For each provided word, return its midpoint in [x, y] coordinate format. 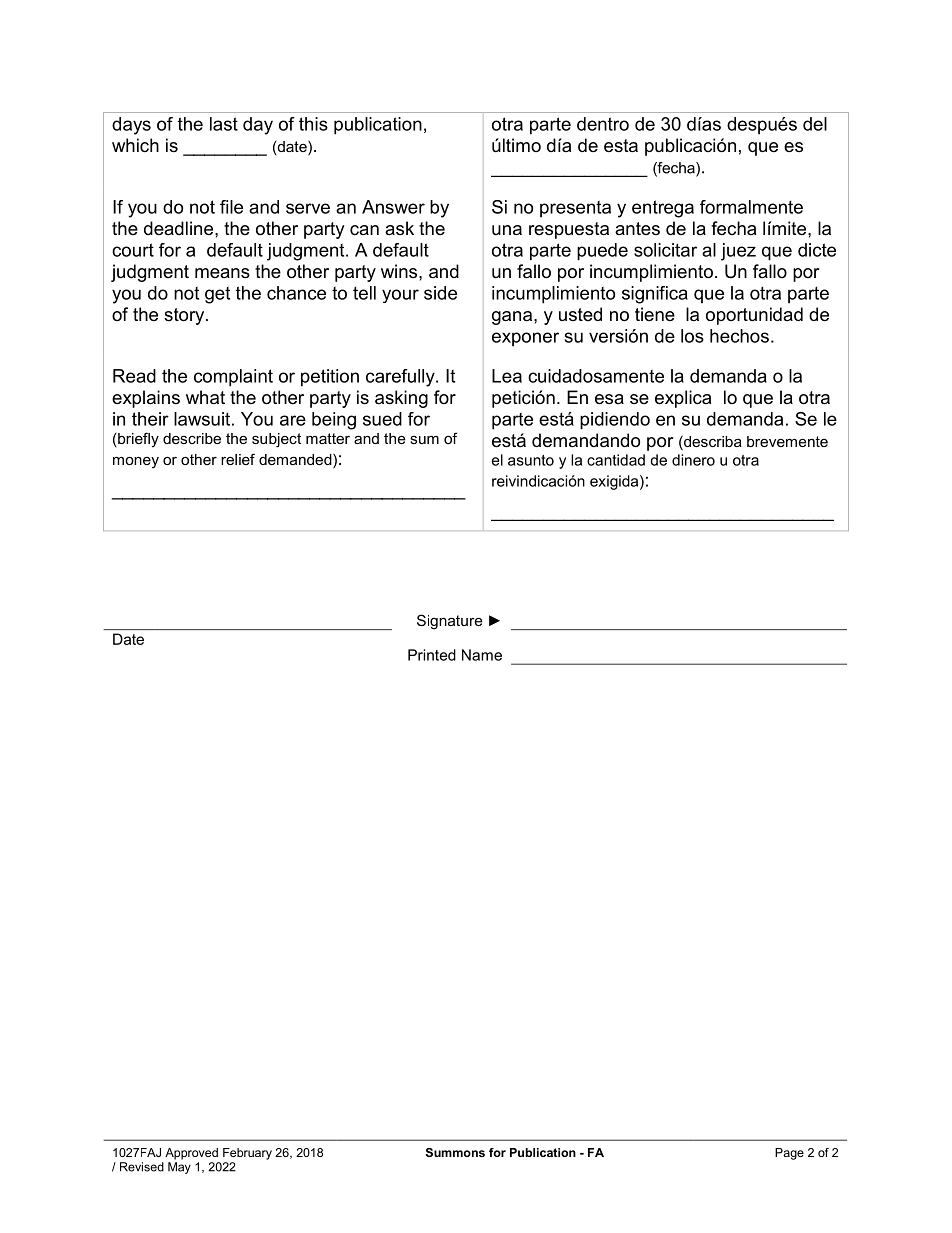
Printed [432, 655]
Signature [450, 622]
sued [382, 419]
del [815, 124]
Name [482, 655]
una [507, 230]
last [224, 124]
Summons [455, 1152]
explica [683, 399]
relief [238, 459]
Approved [191, 1154]
